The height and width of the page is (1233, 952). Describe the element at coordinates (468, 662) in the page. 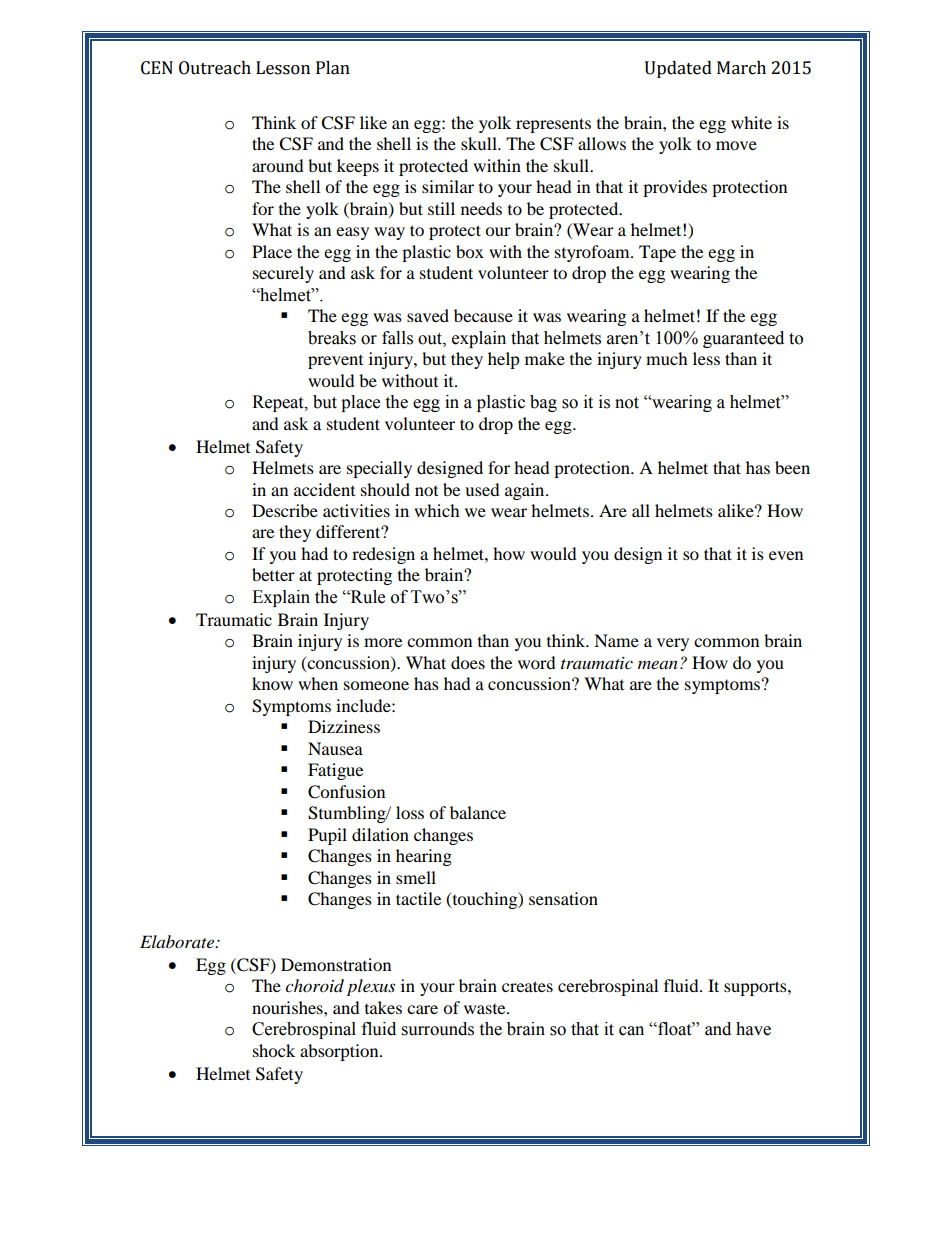

I see `does` at that location.
